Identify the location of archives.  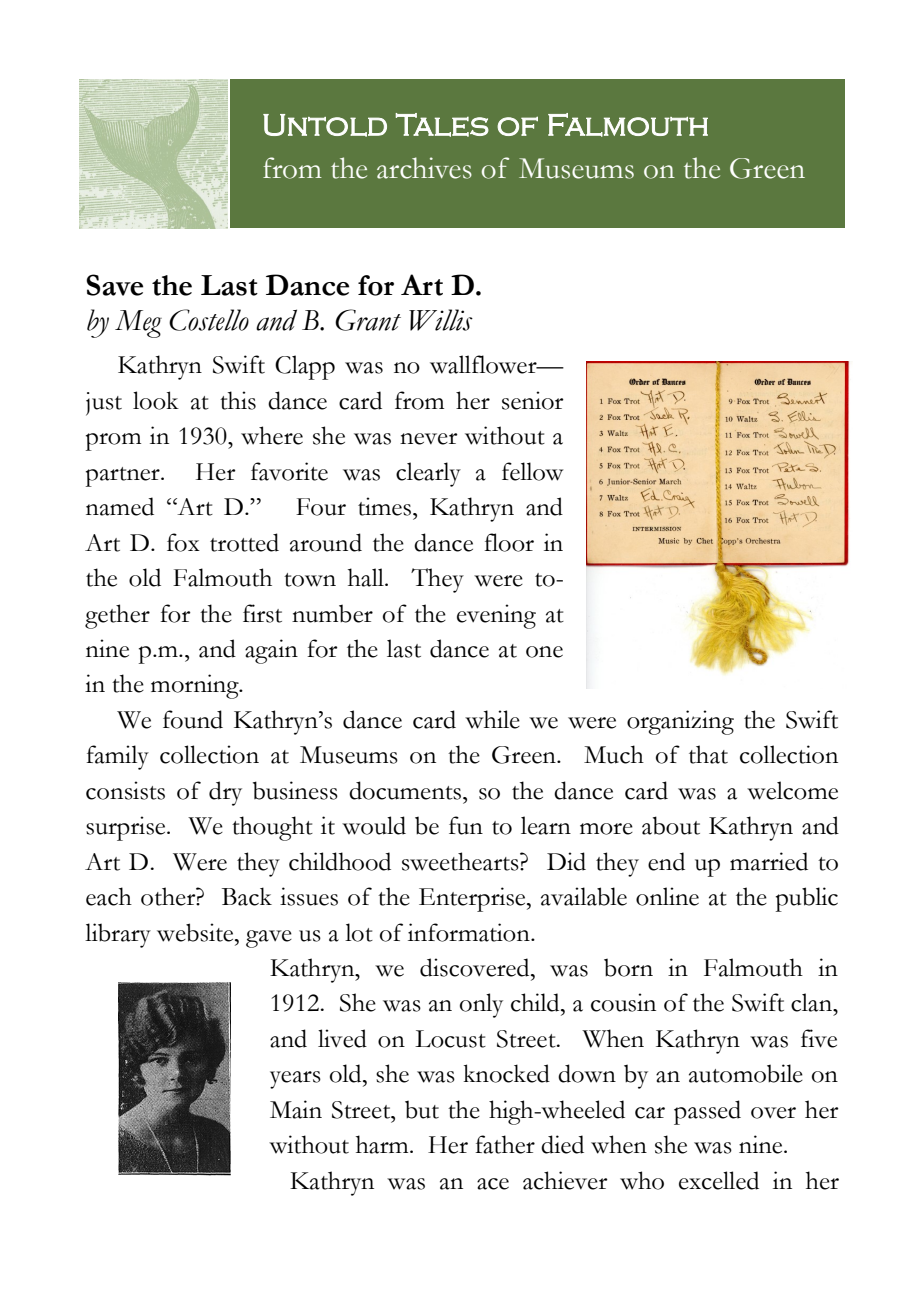
(424, 168).
